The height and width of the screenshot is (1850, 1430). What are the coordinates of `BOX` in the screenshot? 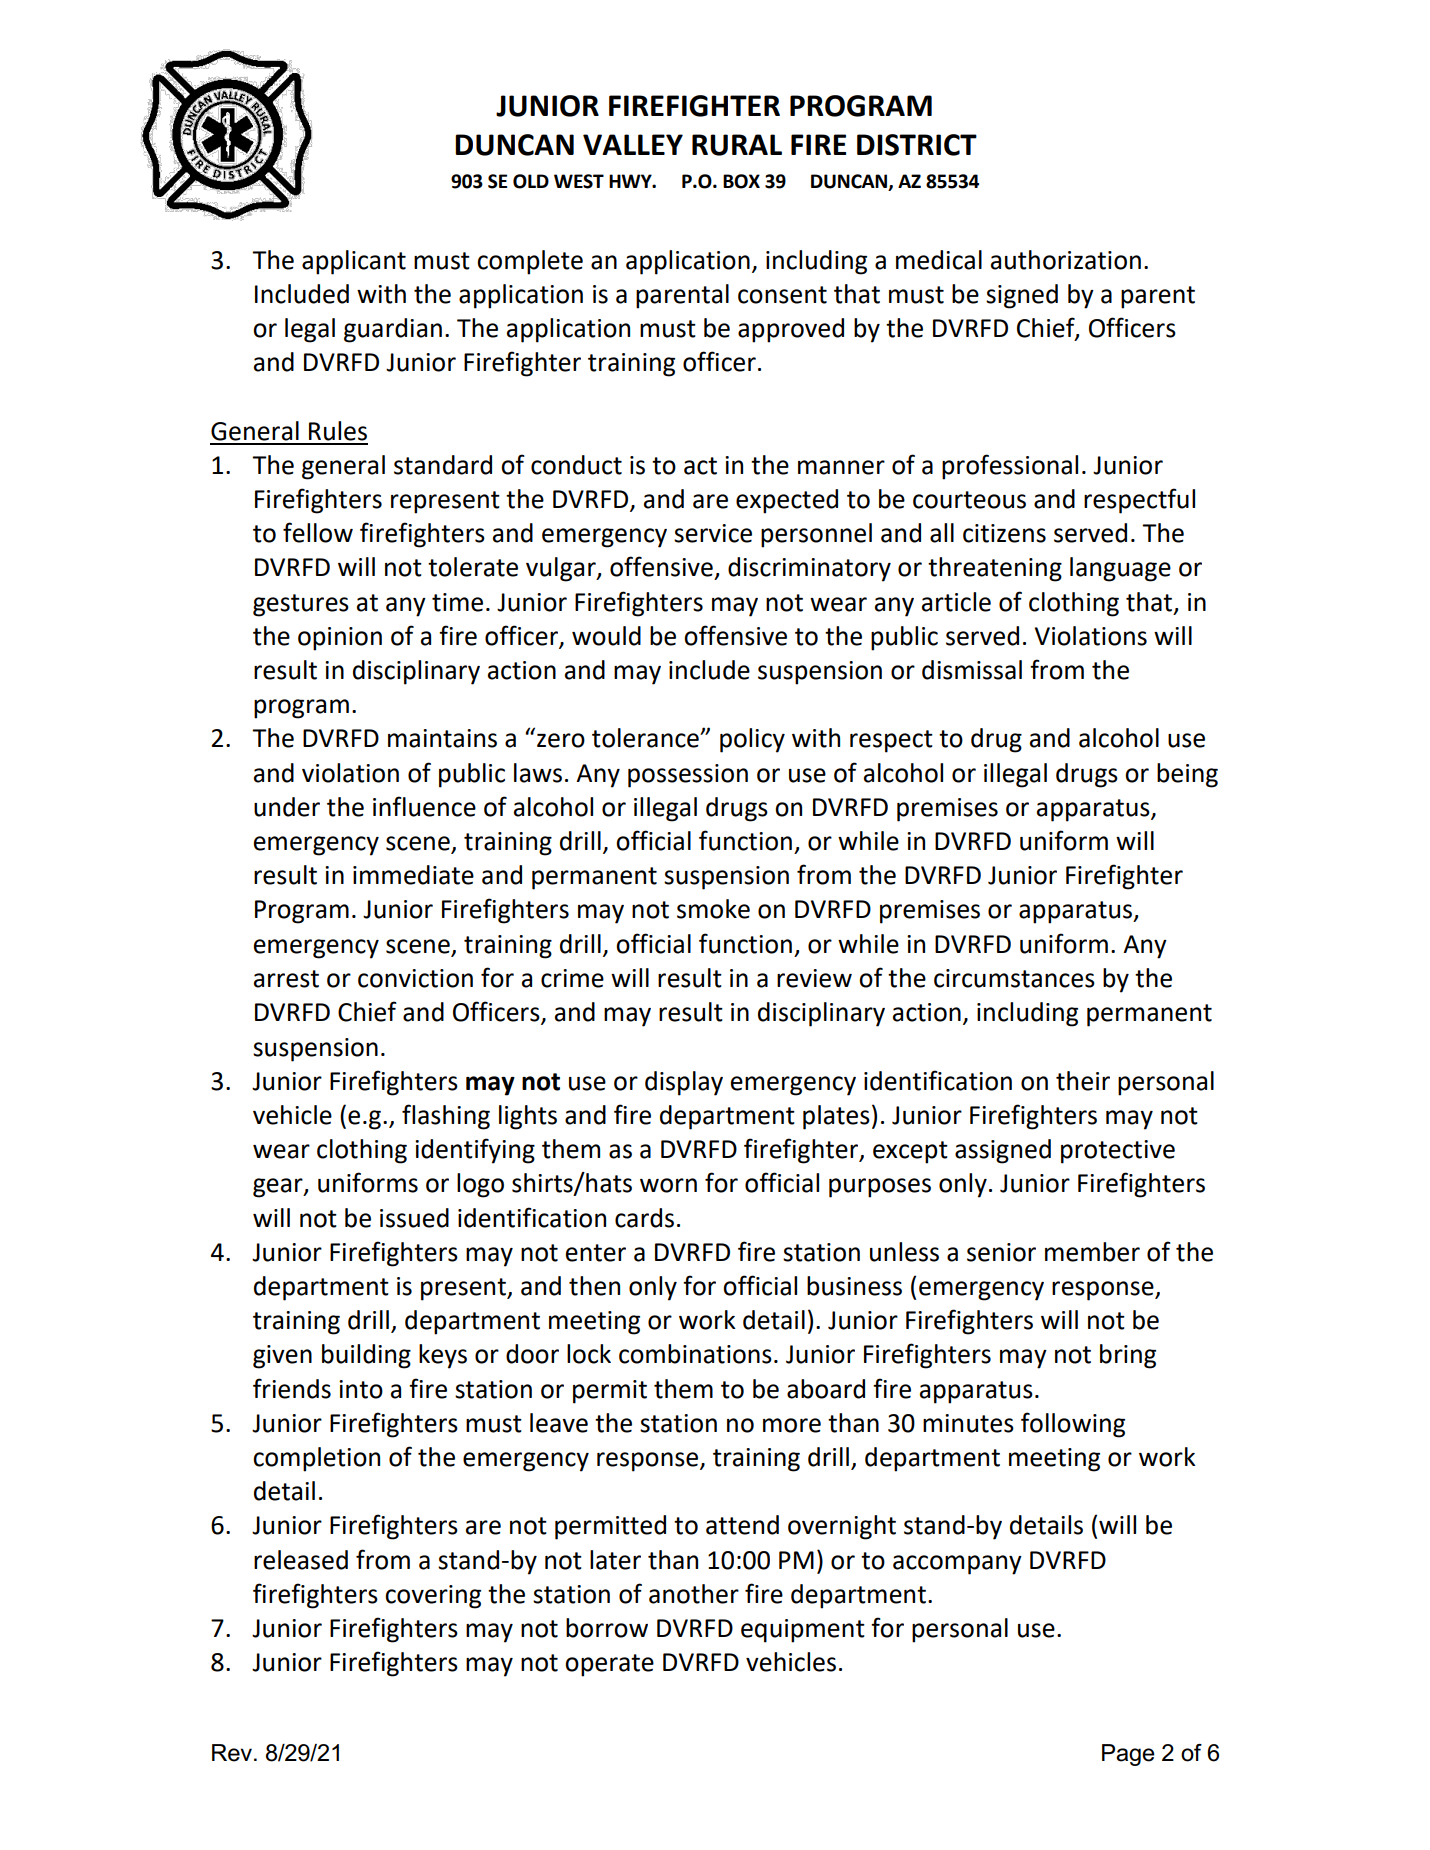 It's located at (741, 181).
